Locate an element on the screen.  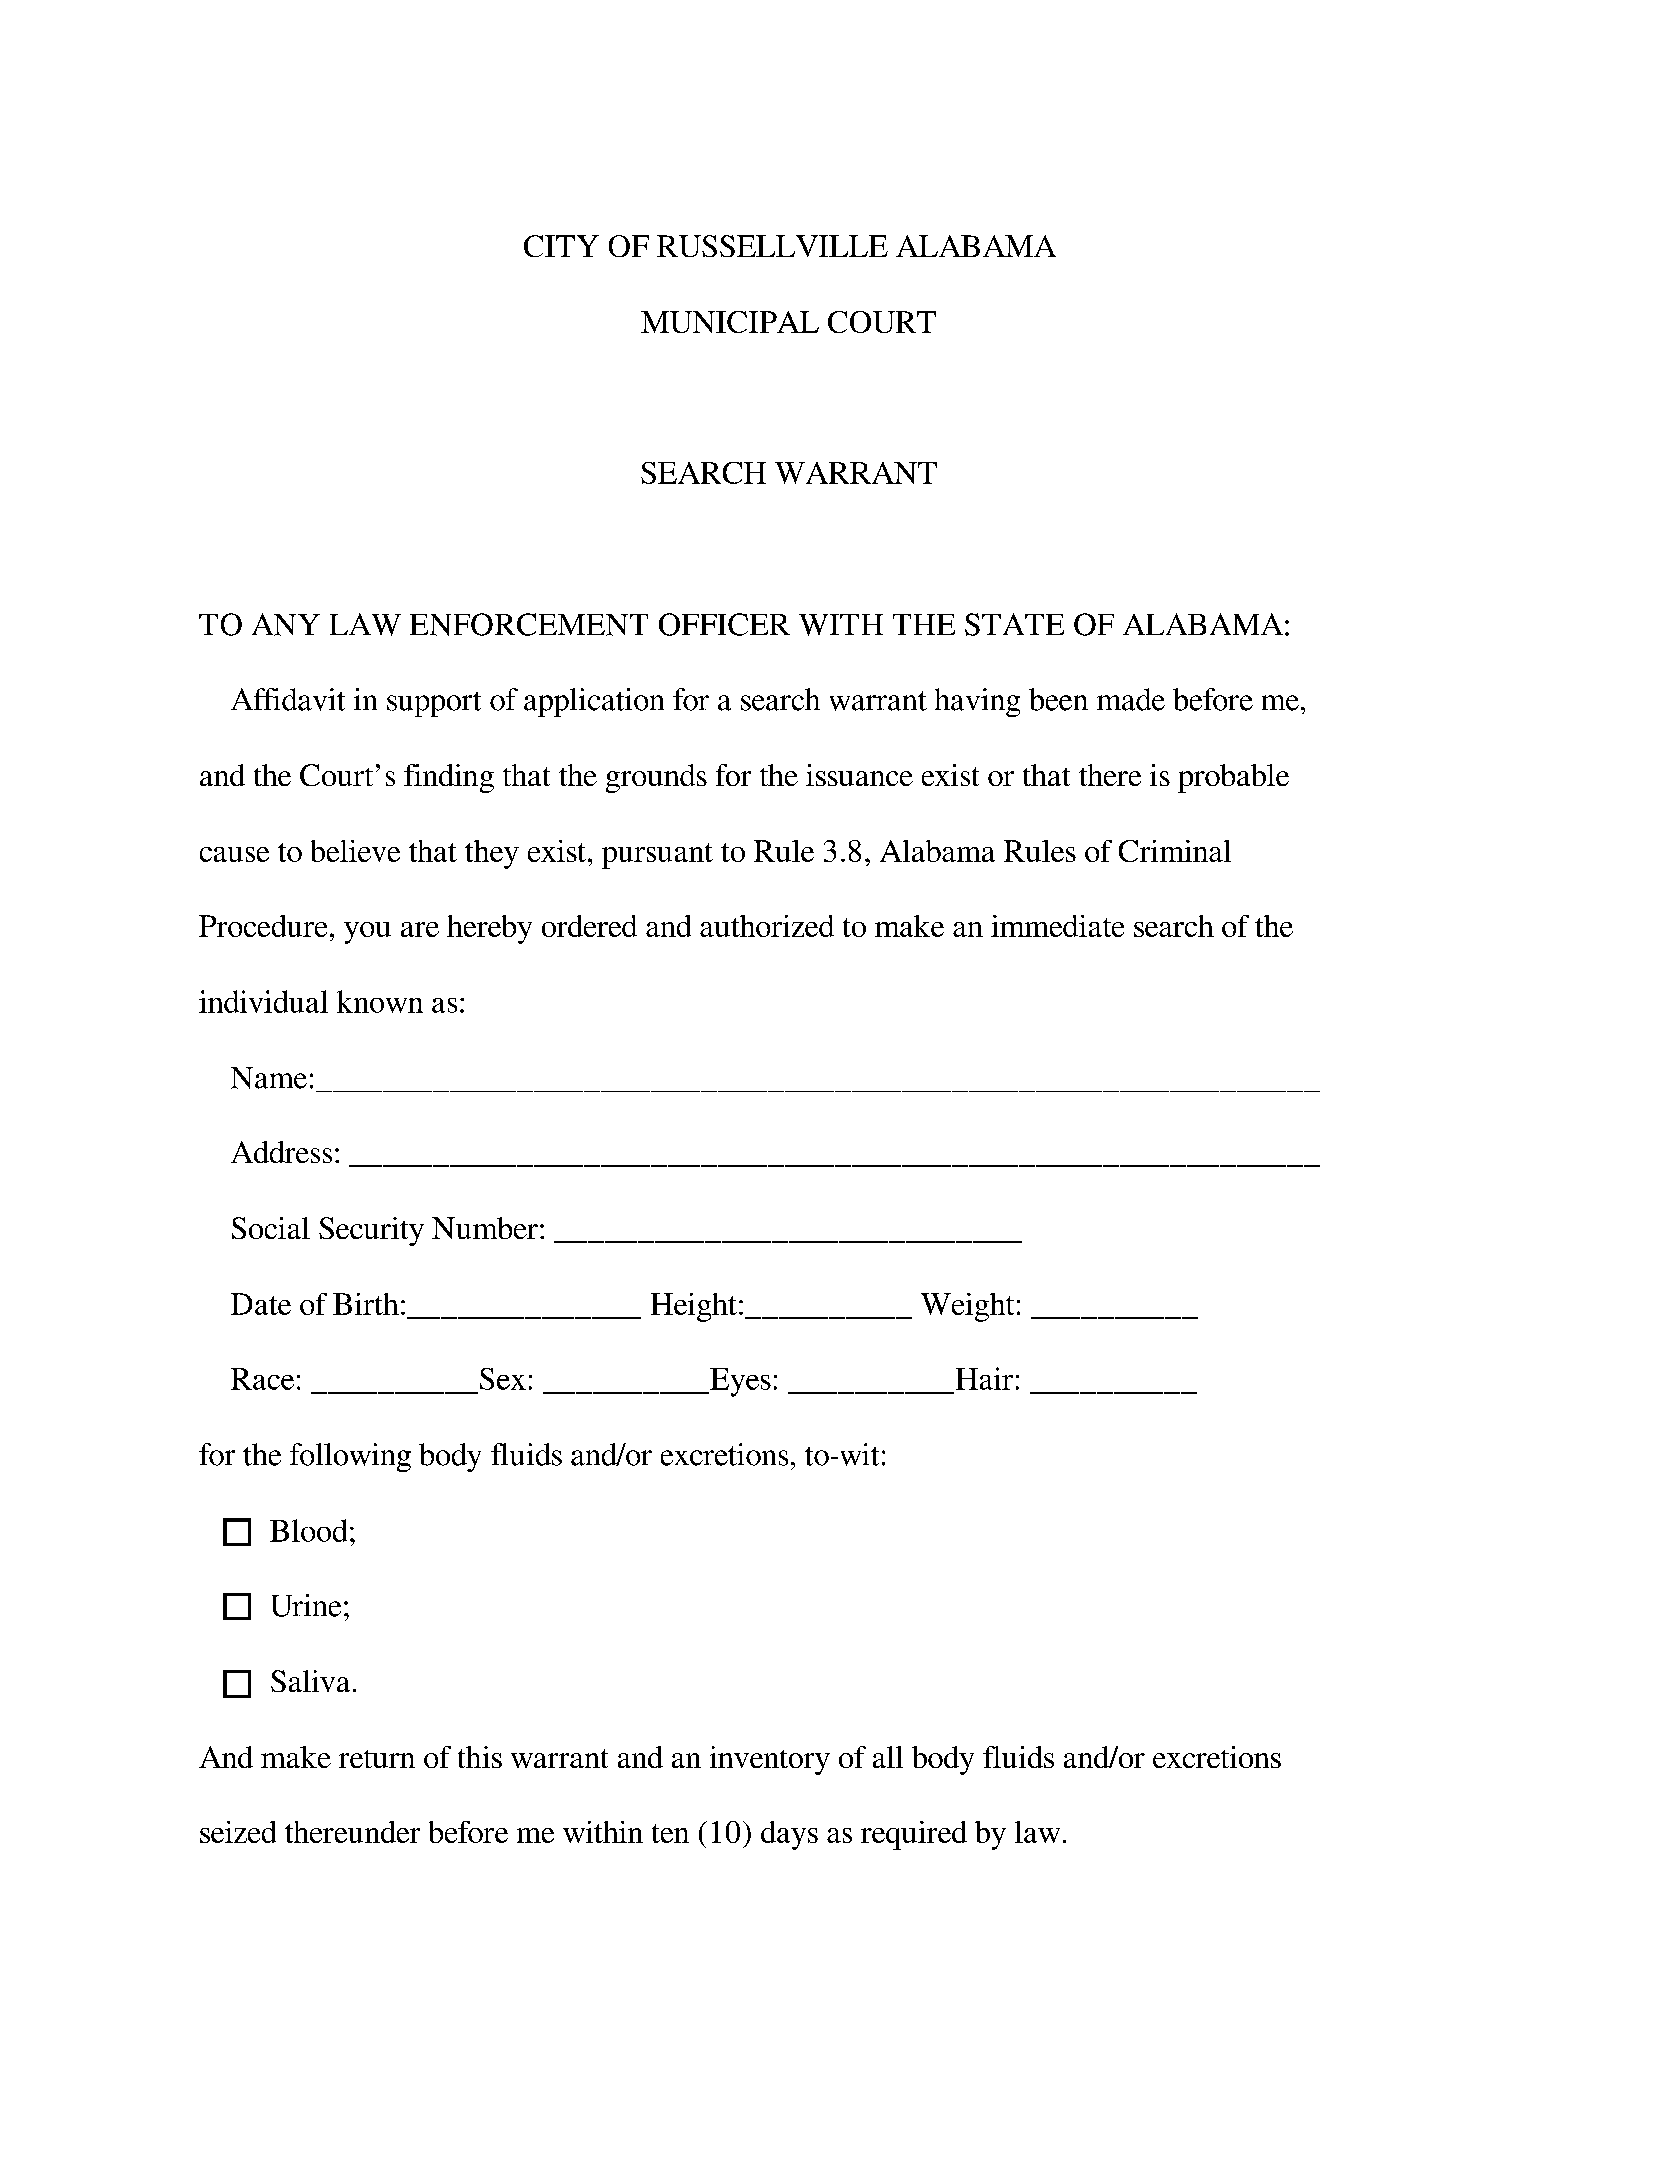
believe is located at coordinates (355, 851).
